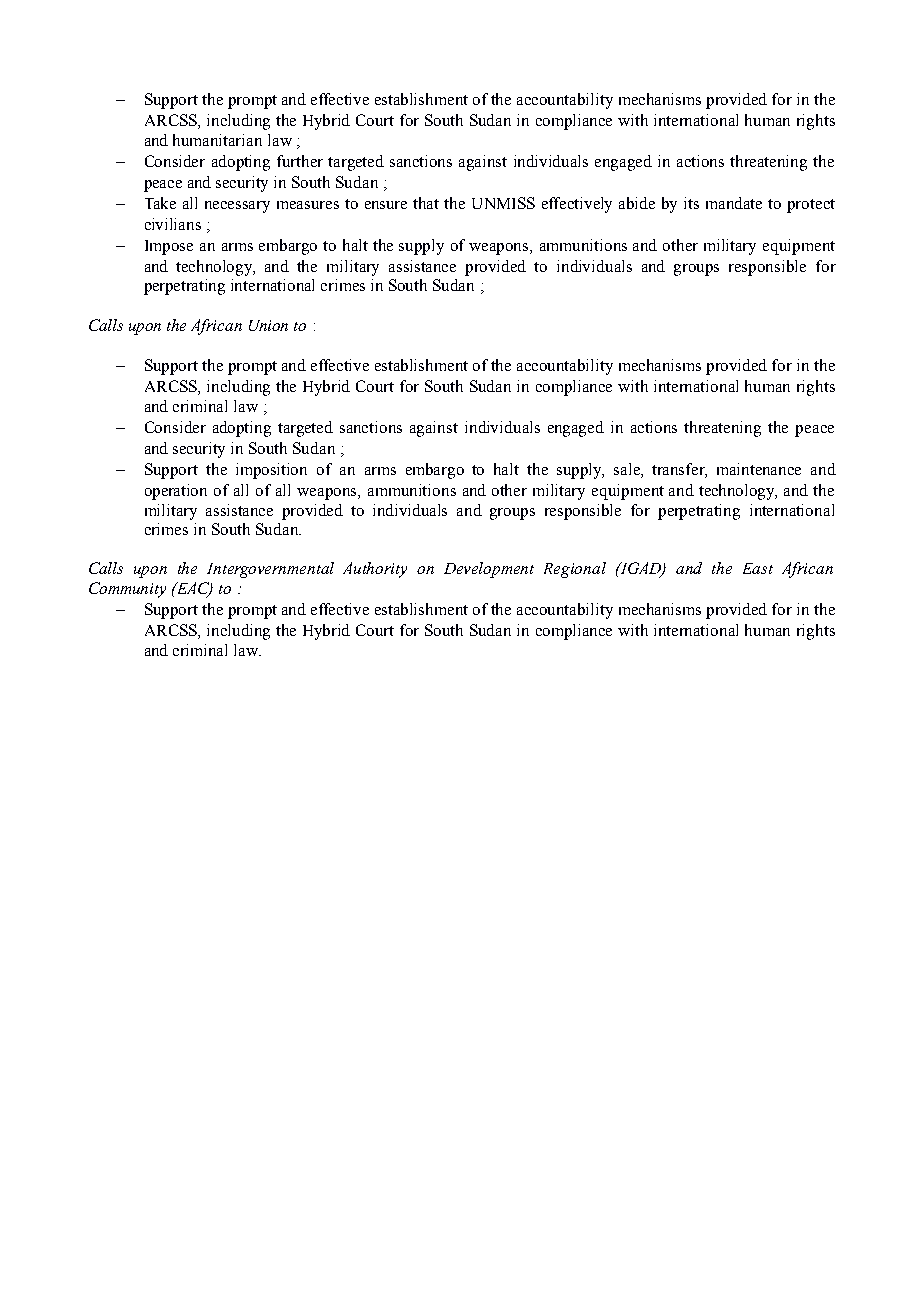  Describe the element at coordinates (628, 470) in the screenshot. I see `sale` at that location.
